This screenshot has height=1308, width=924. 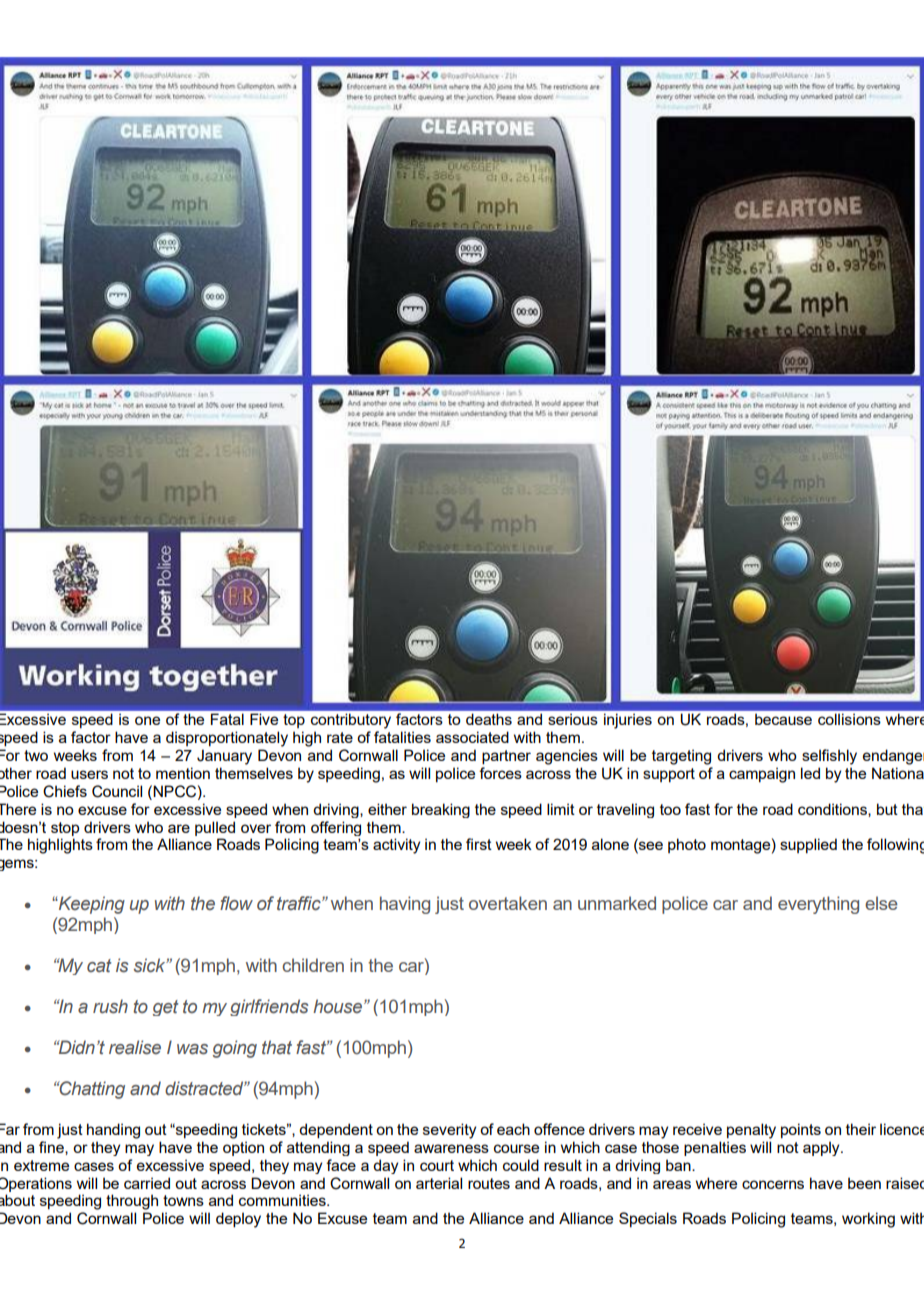 I want to click on children, so click(x=313, y=965).
